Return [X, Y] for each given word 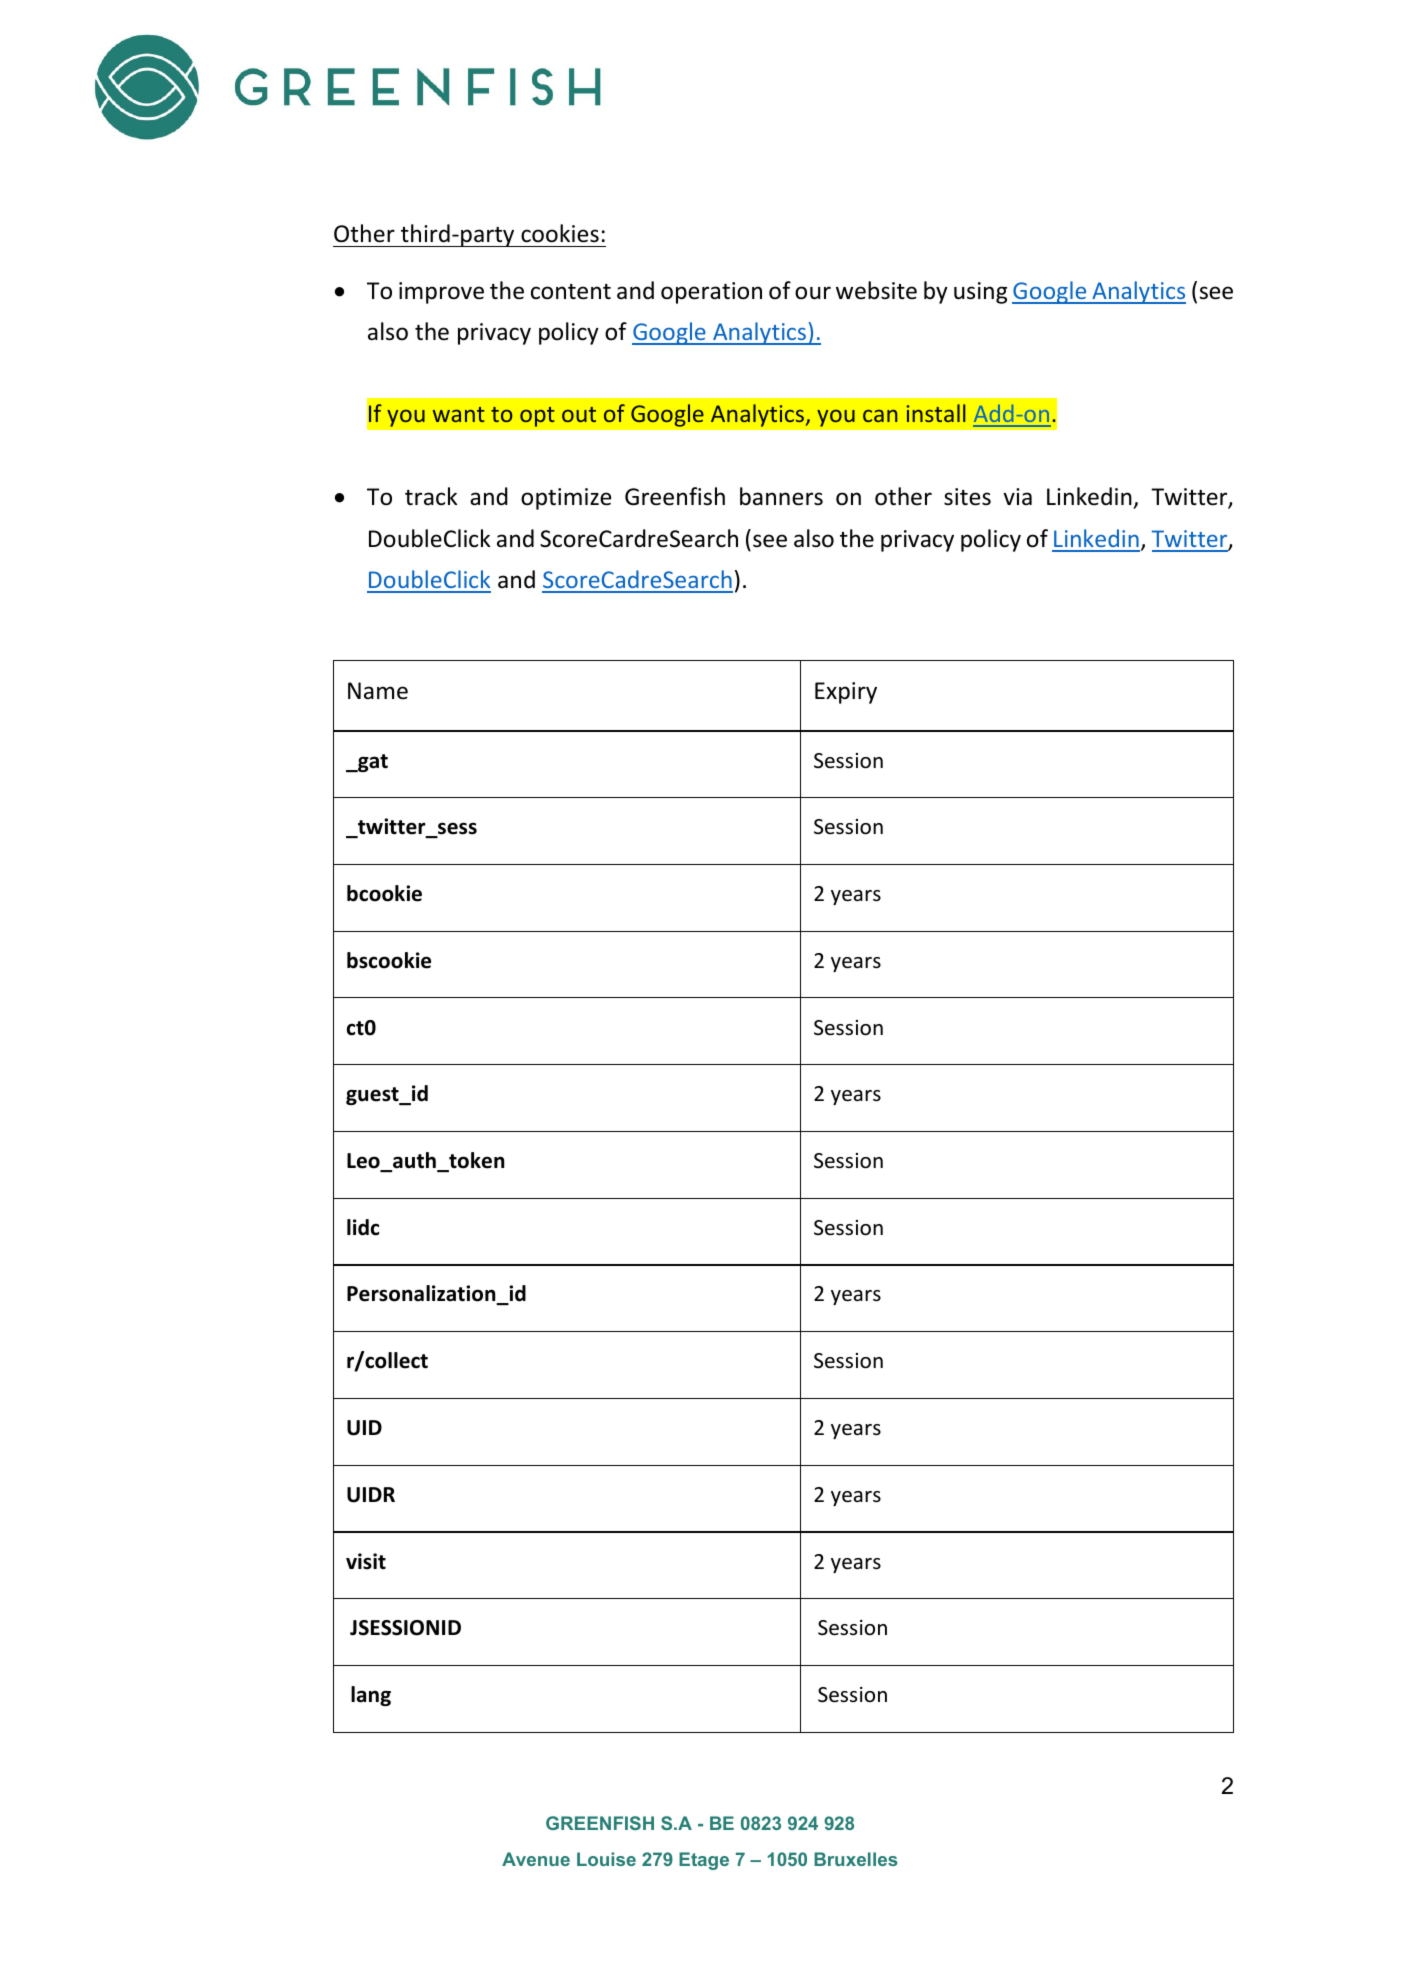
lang [371, 1696]
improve [441, 293]
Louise [606, 1859]
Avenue [536, 1859]
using [980, 293]
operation [711, 293]
